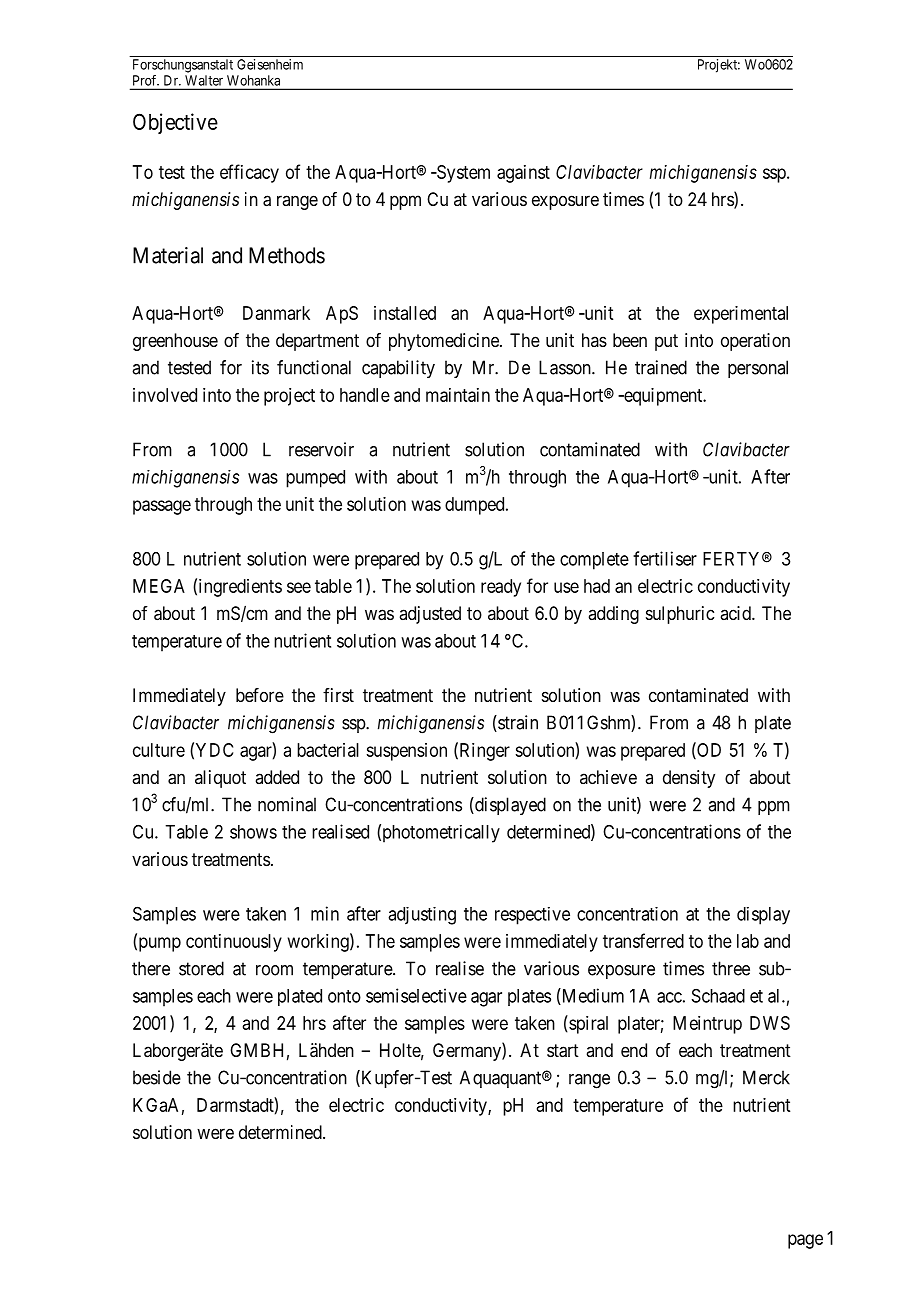 The image size is (924, 1308). What do you see at coordinates (175, 123) in the image?
I see `Objective` at bounding box center [175, 123].
